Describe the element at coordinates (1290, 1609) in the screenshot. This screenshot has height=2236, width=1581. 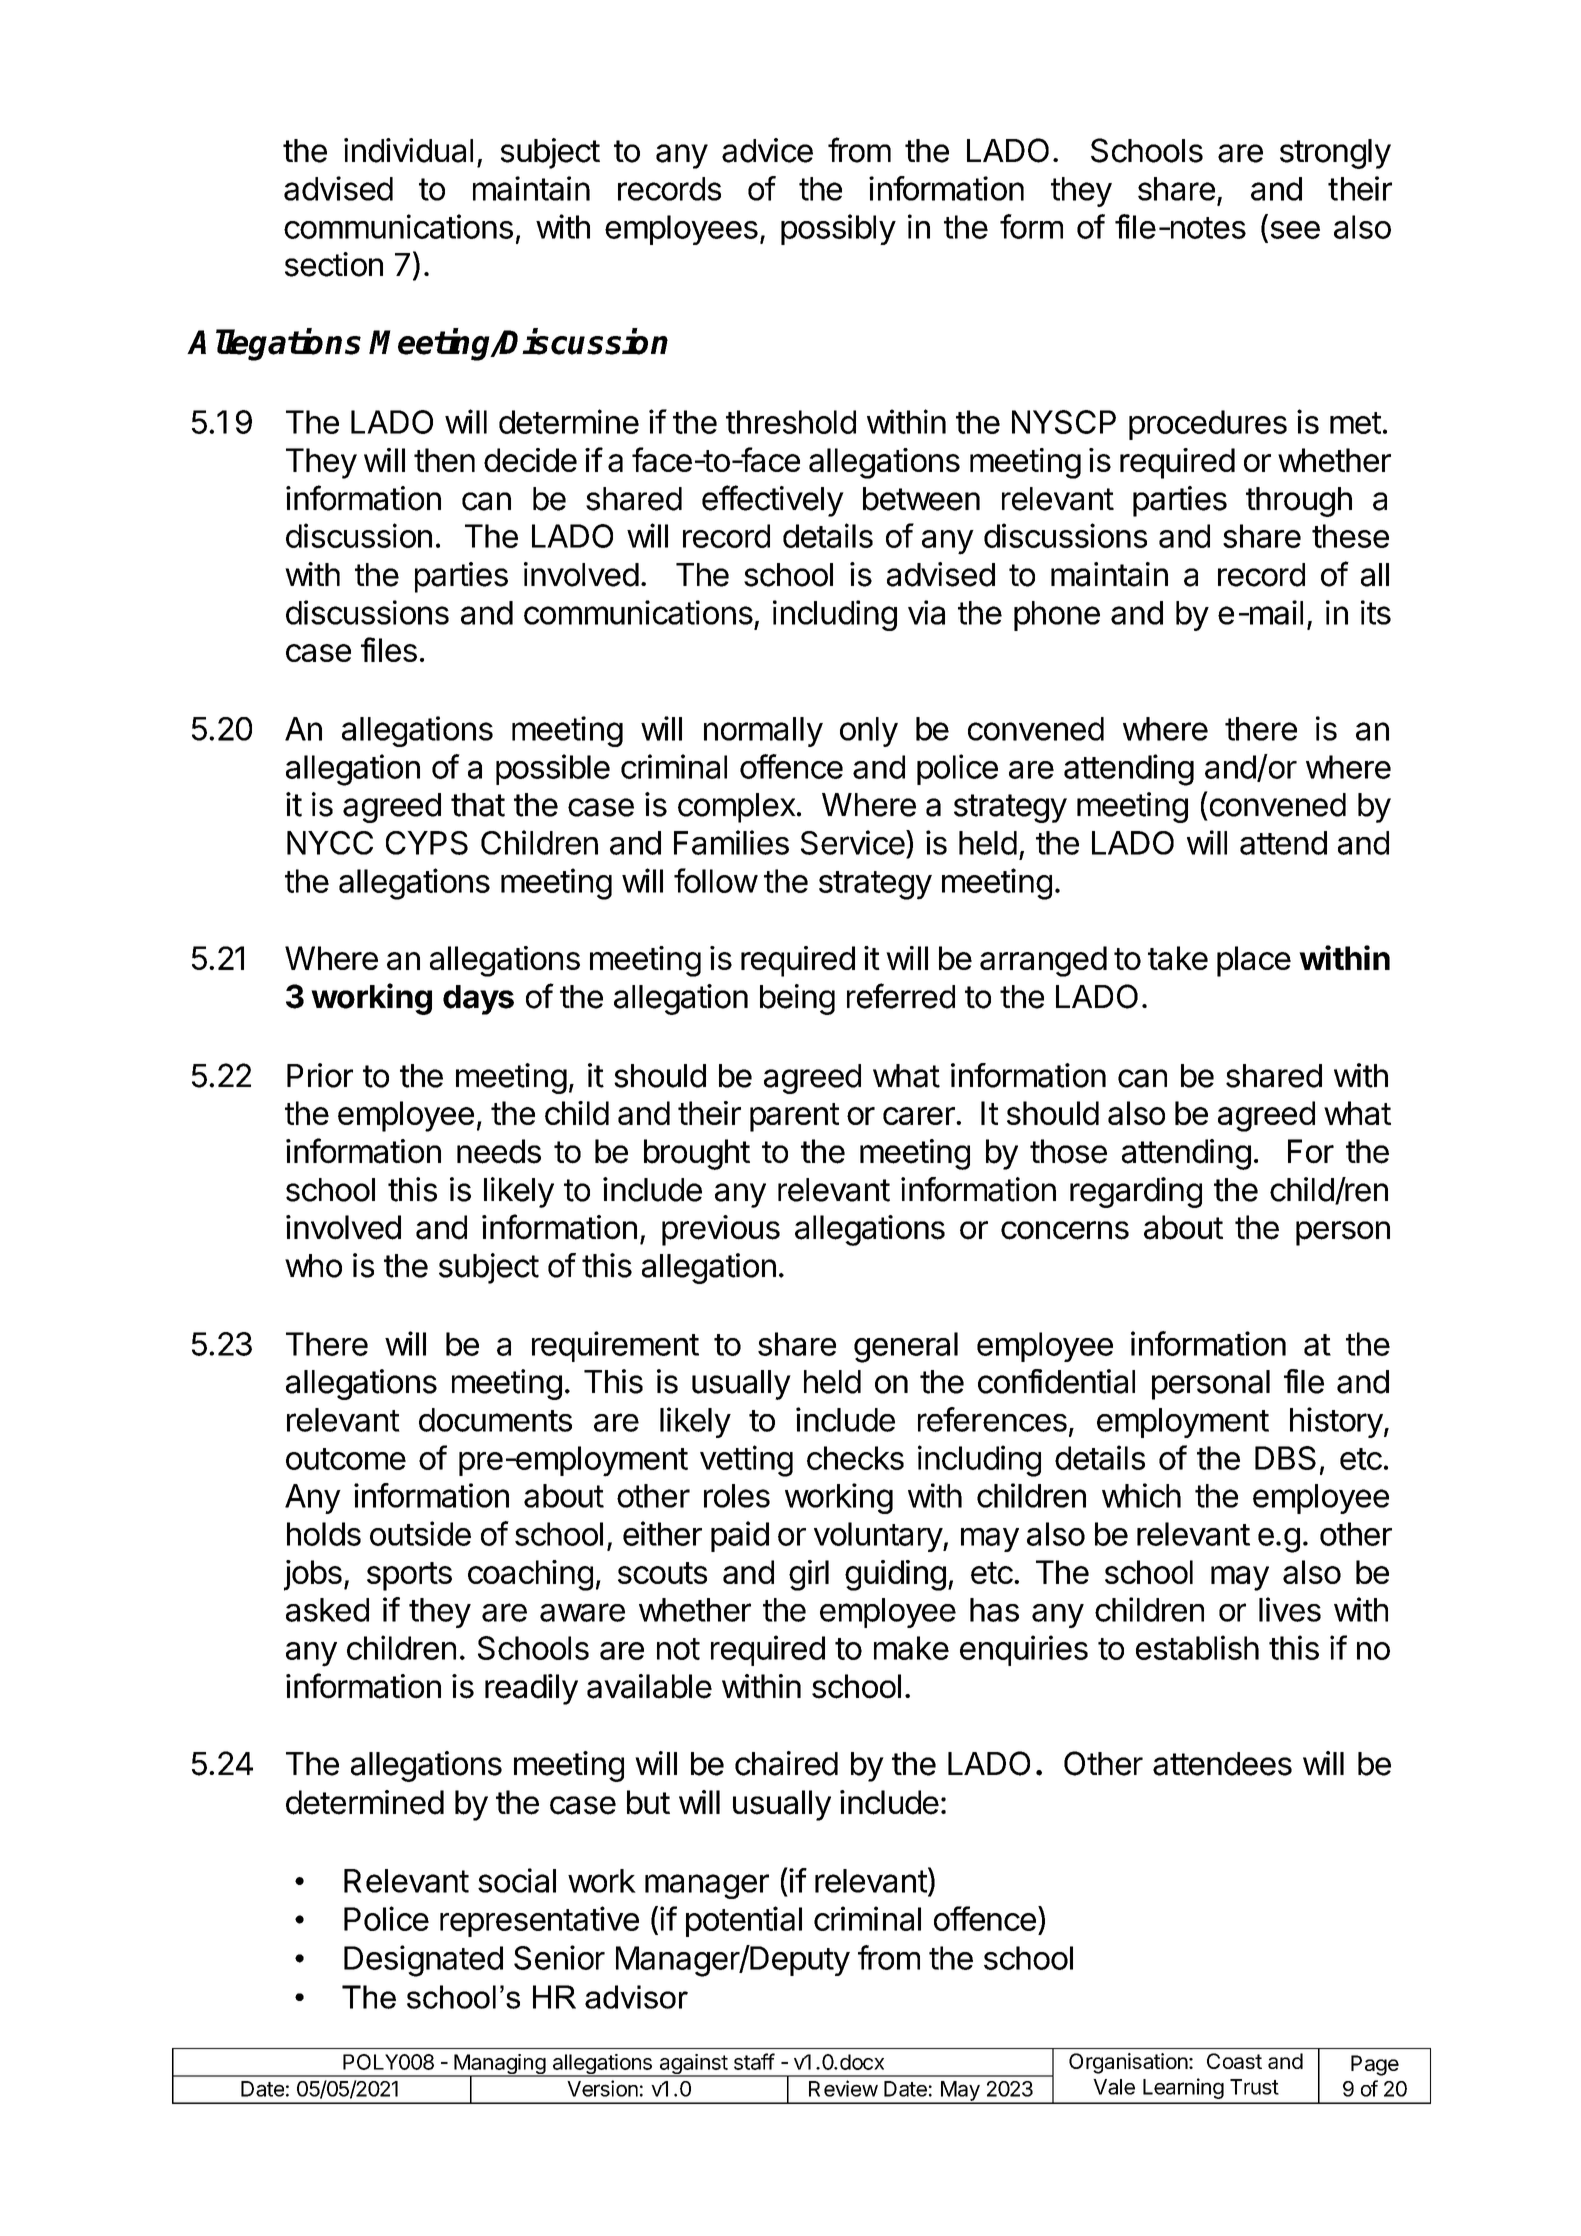
I see `lives` at that location.
